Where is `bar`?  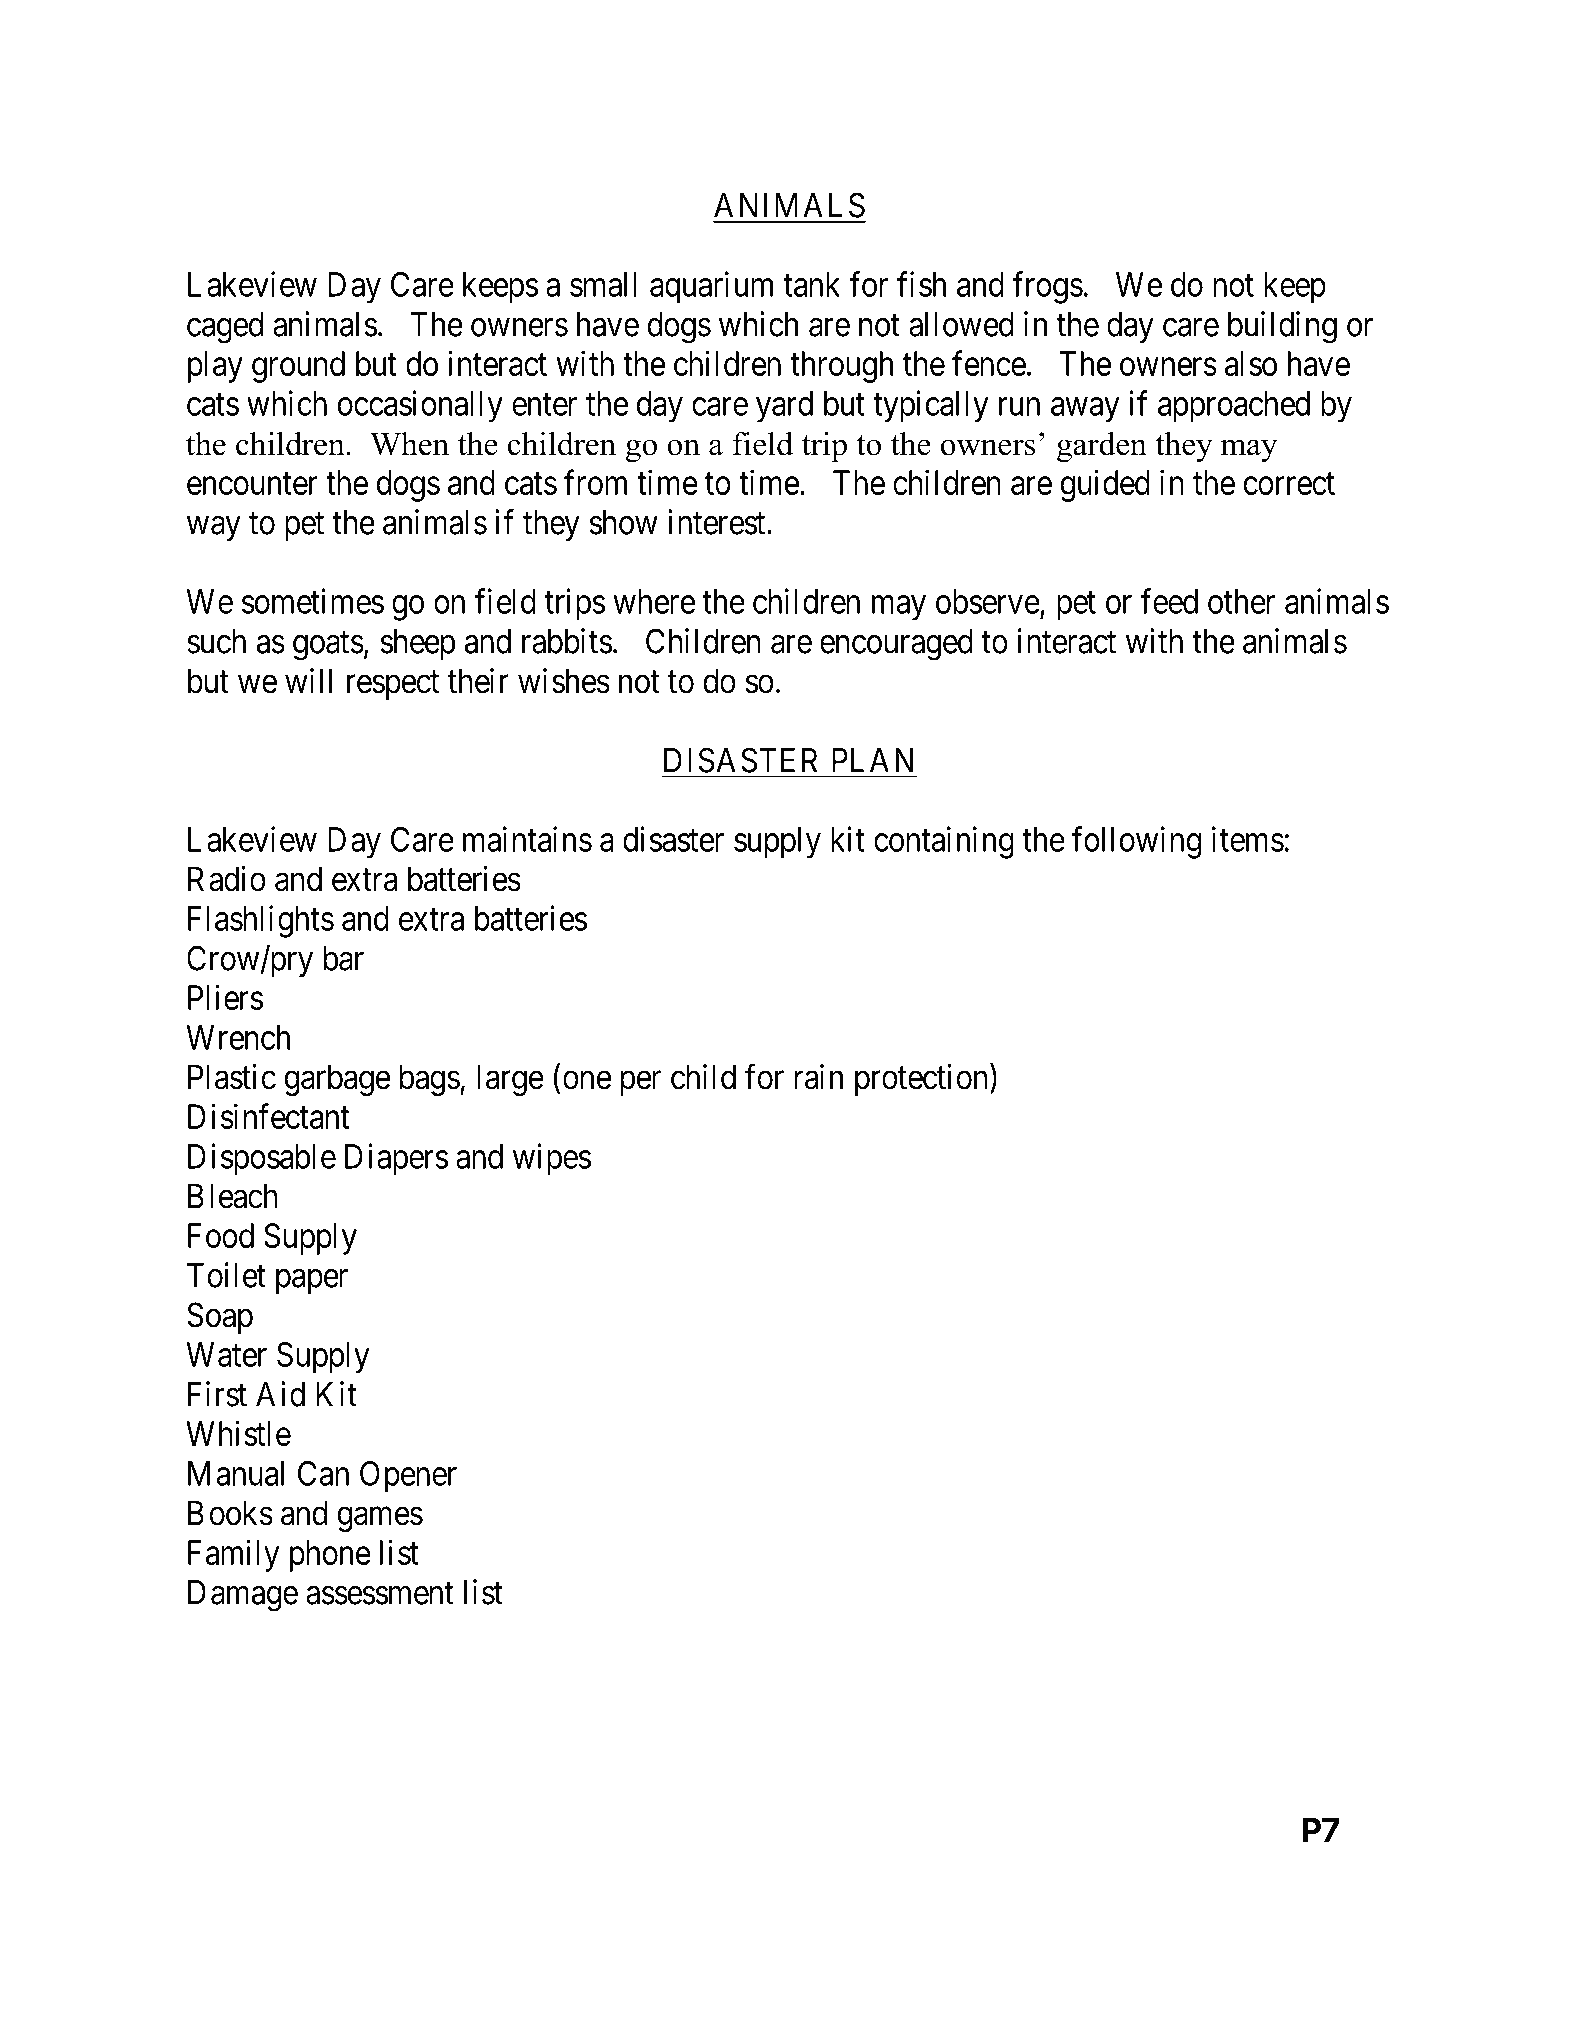
bar is located at coordinates (343, 958).
